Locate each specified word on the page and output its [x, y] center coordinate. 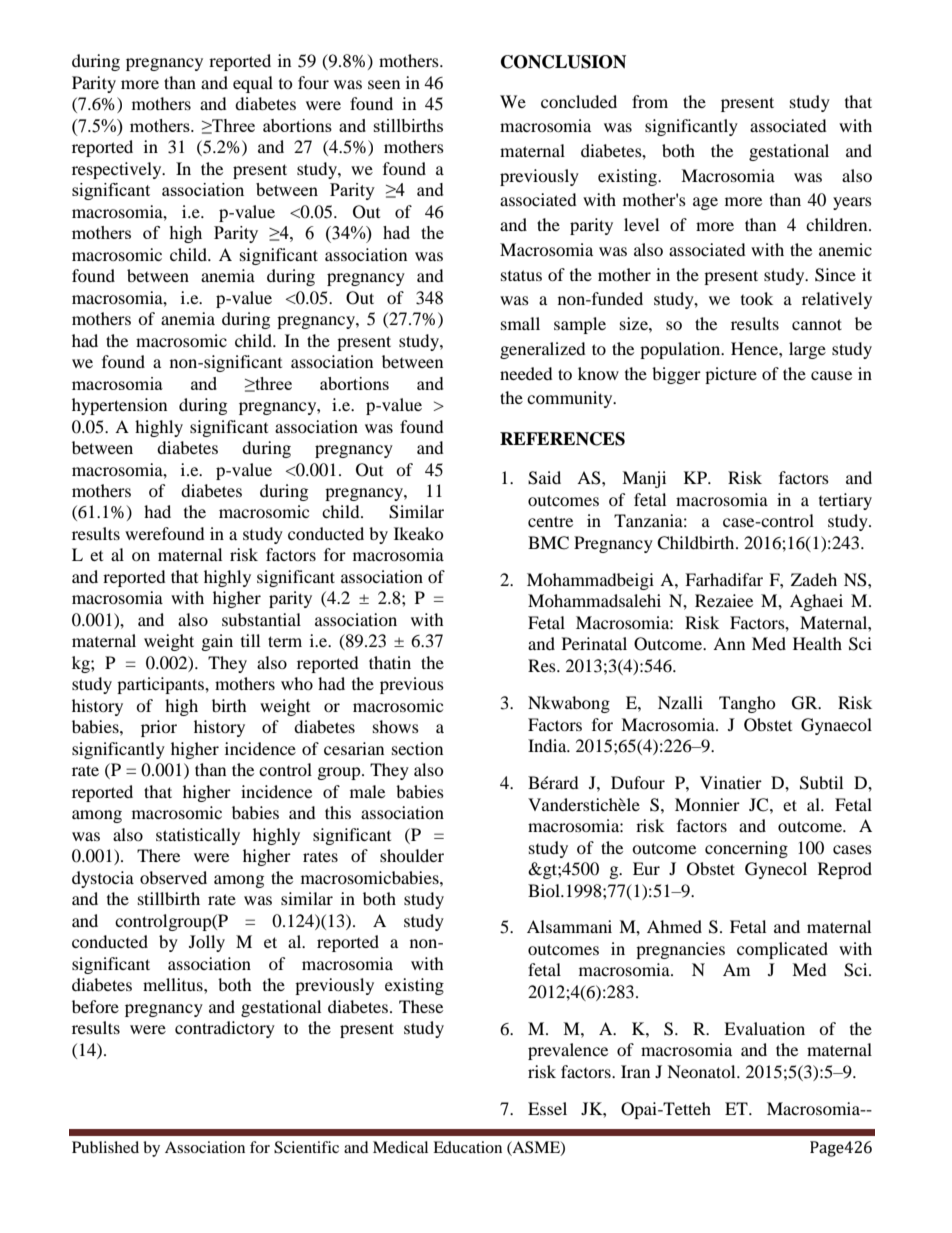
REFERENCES [562, 439]
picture [731, 375]
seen [384, 84]
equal [253, 84]
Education [467, 1147]
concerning [746, 849]
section [417, 748]
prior [159, 728]
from [650, 101]
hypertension [119, 406]
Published [105, 1147]
